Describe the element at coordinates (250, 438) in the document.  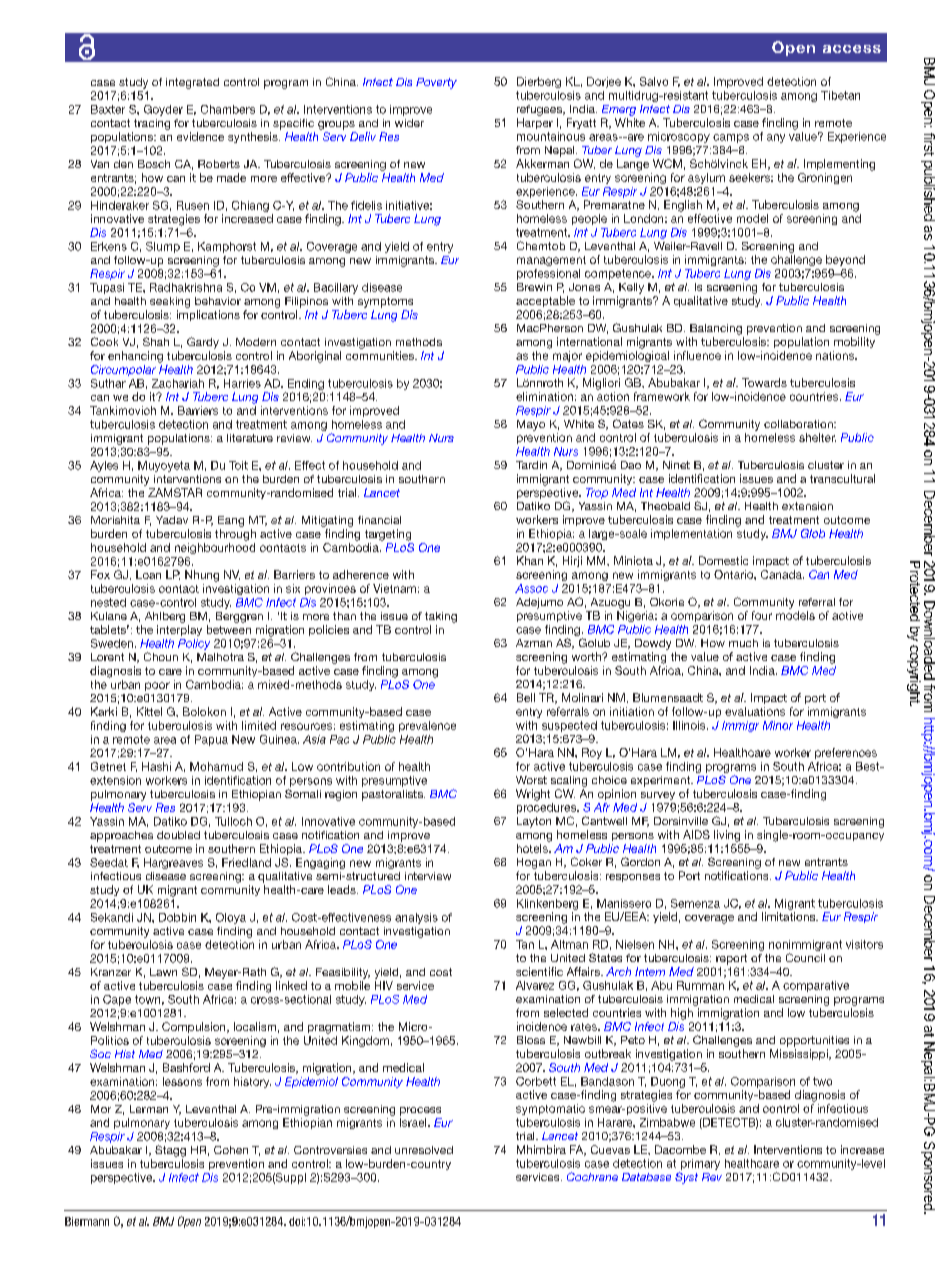
I see `literature` at that location.
